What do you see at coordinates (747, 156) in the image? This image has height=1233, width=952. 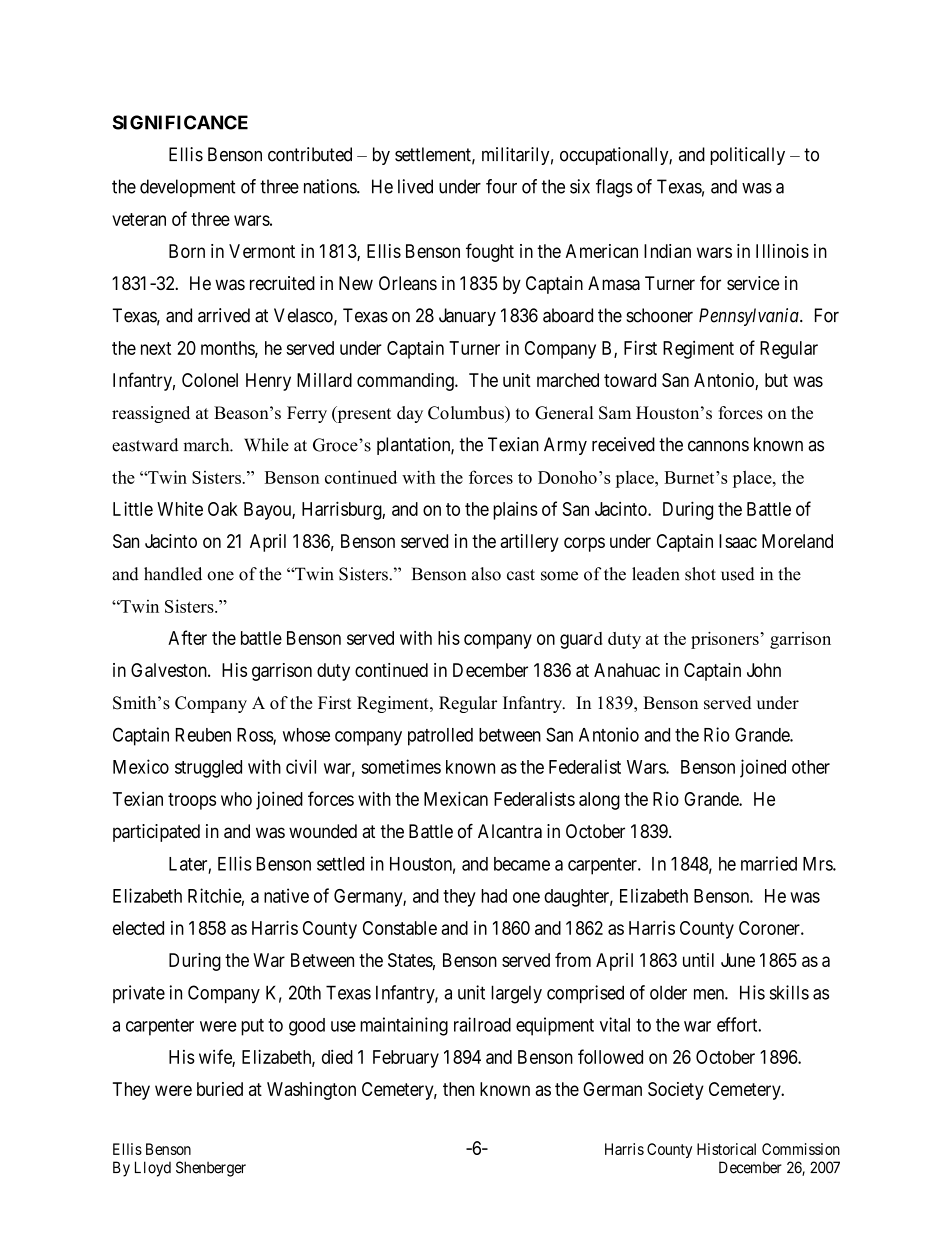 I see `politically` at bounding box center [747, 156].
